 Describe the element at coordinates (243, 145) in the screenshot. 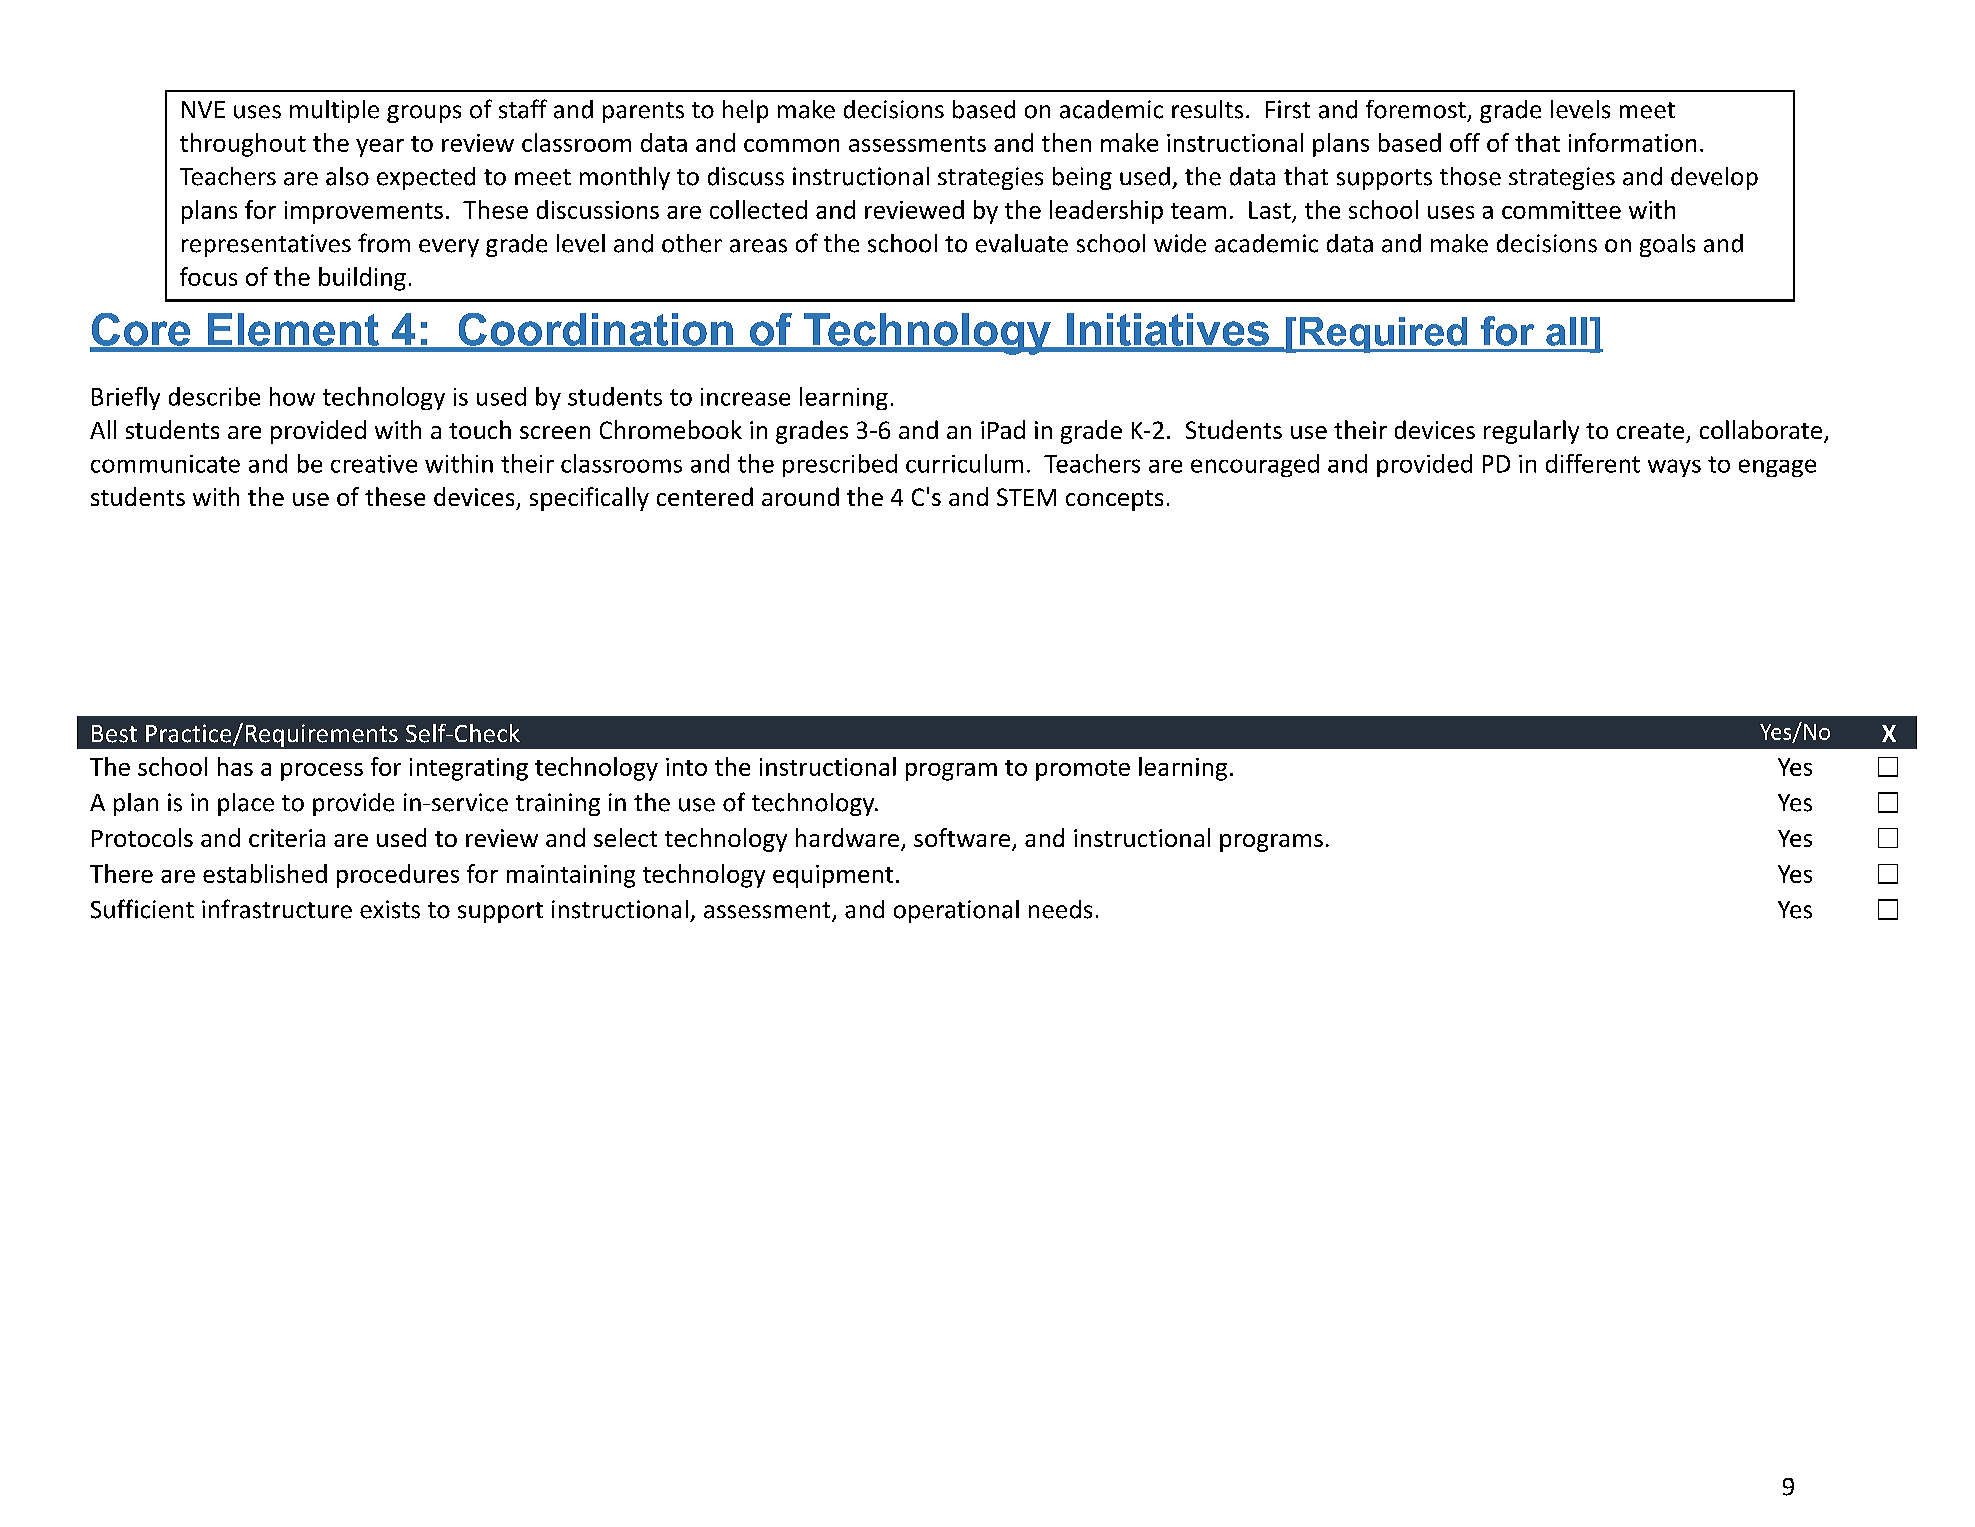

I see `throughout` at that location.
